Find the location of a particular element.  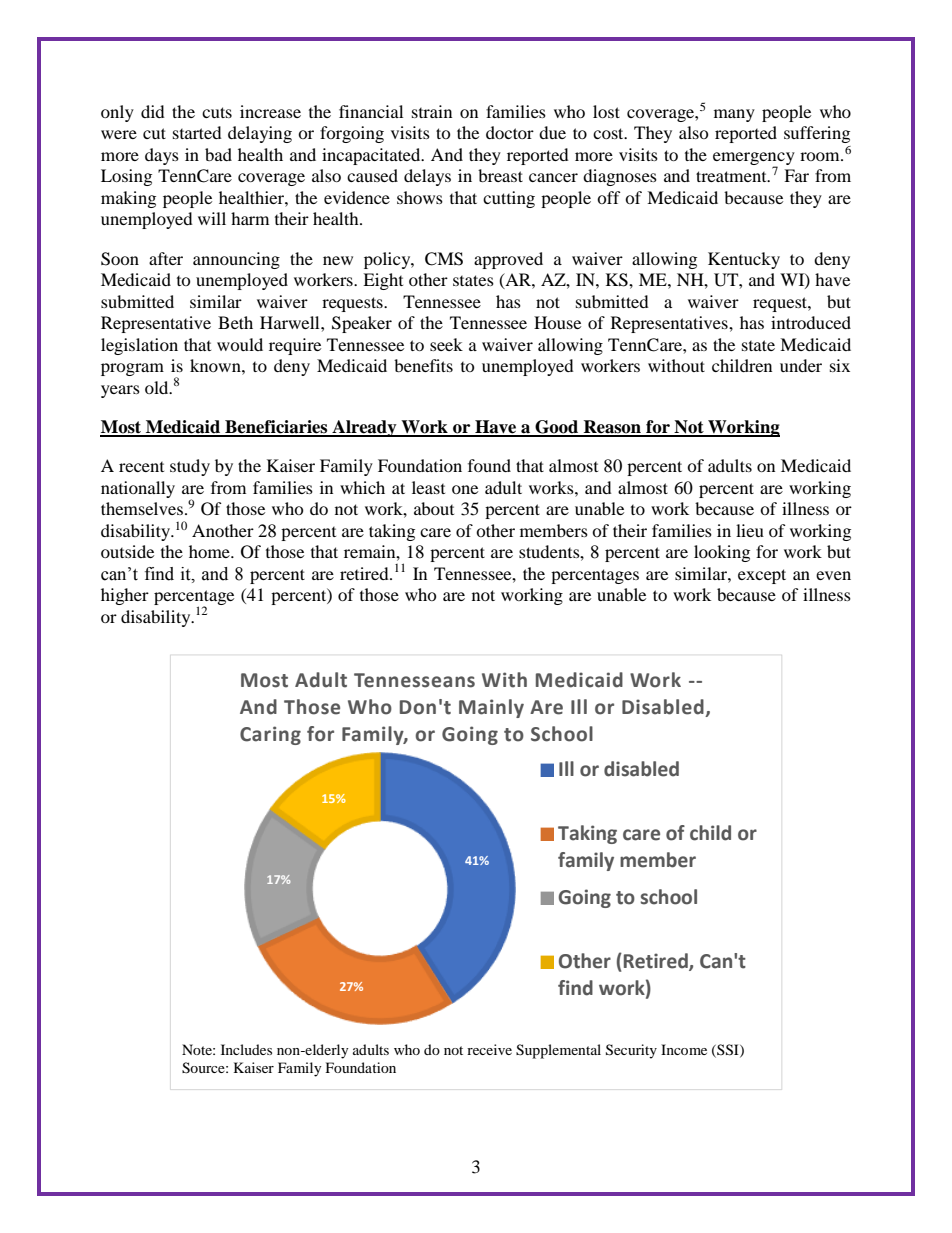

Beth is located at coordinates (235, 322).
